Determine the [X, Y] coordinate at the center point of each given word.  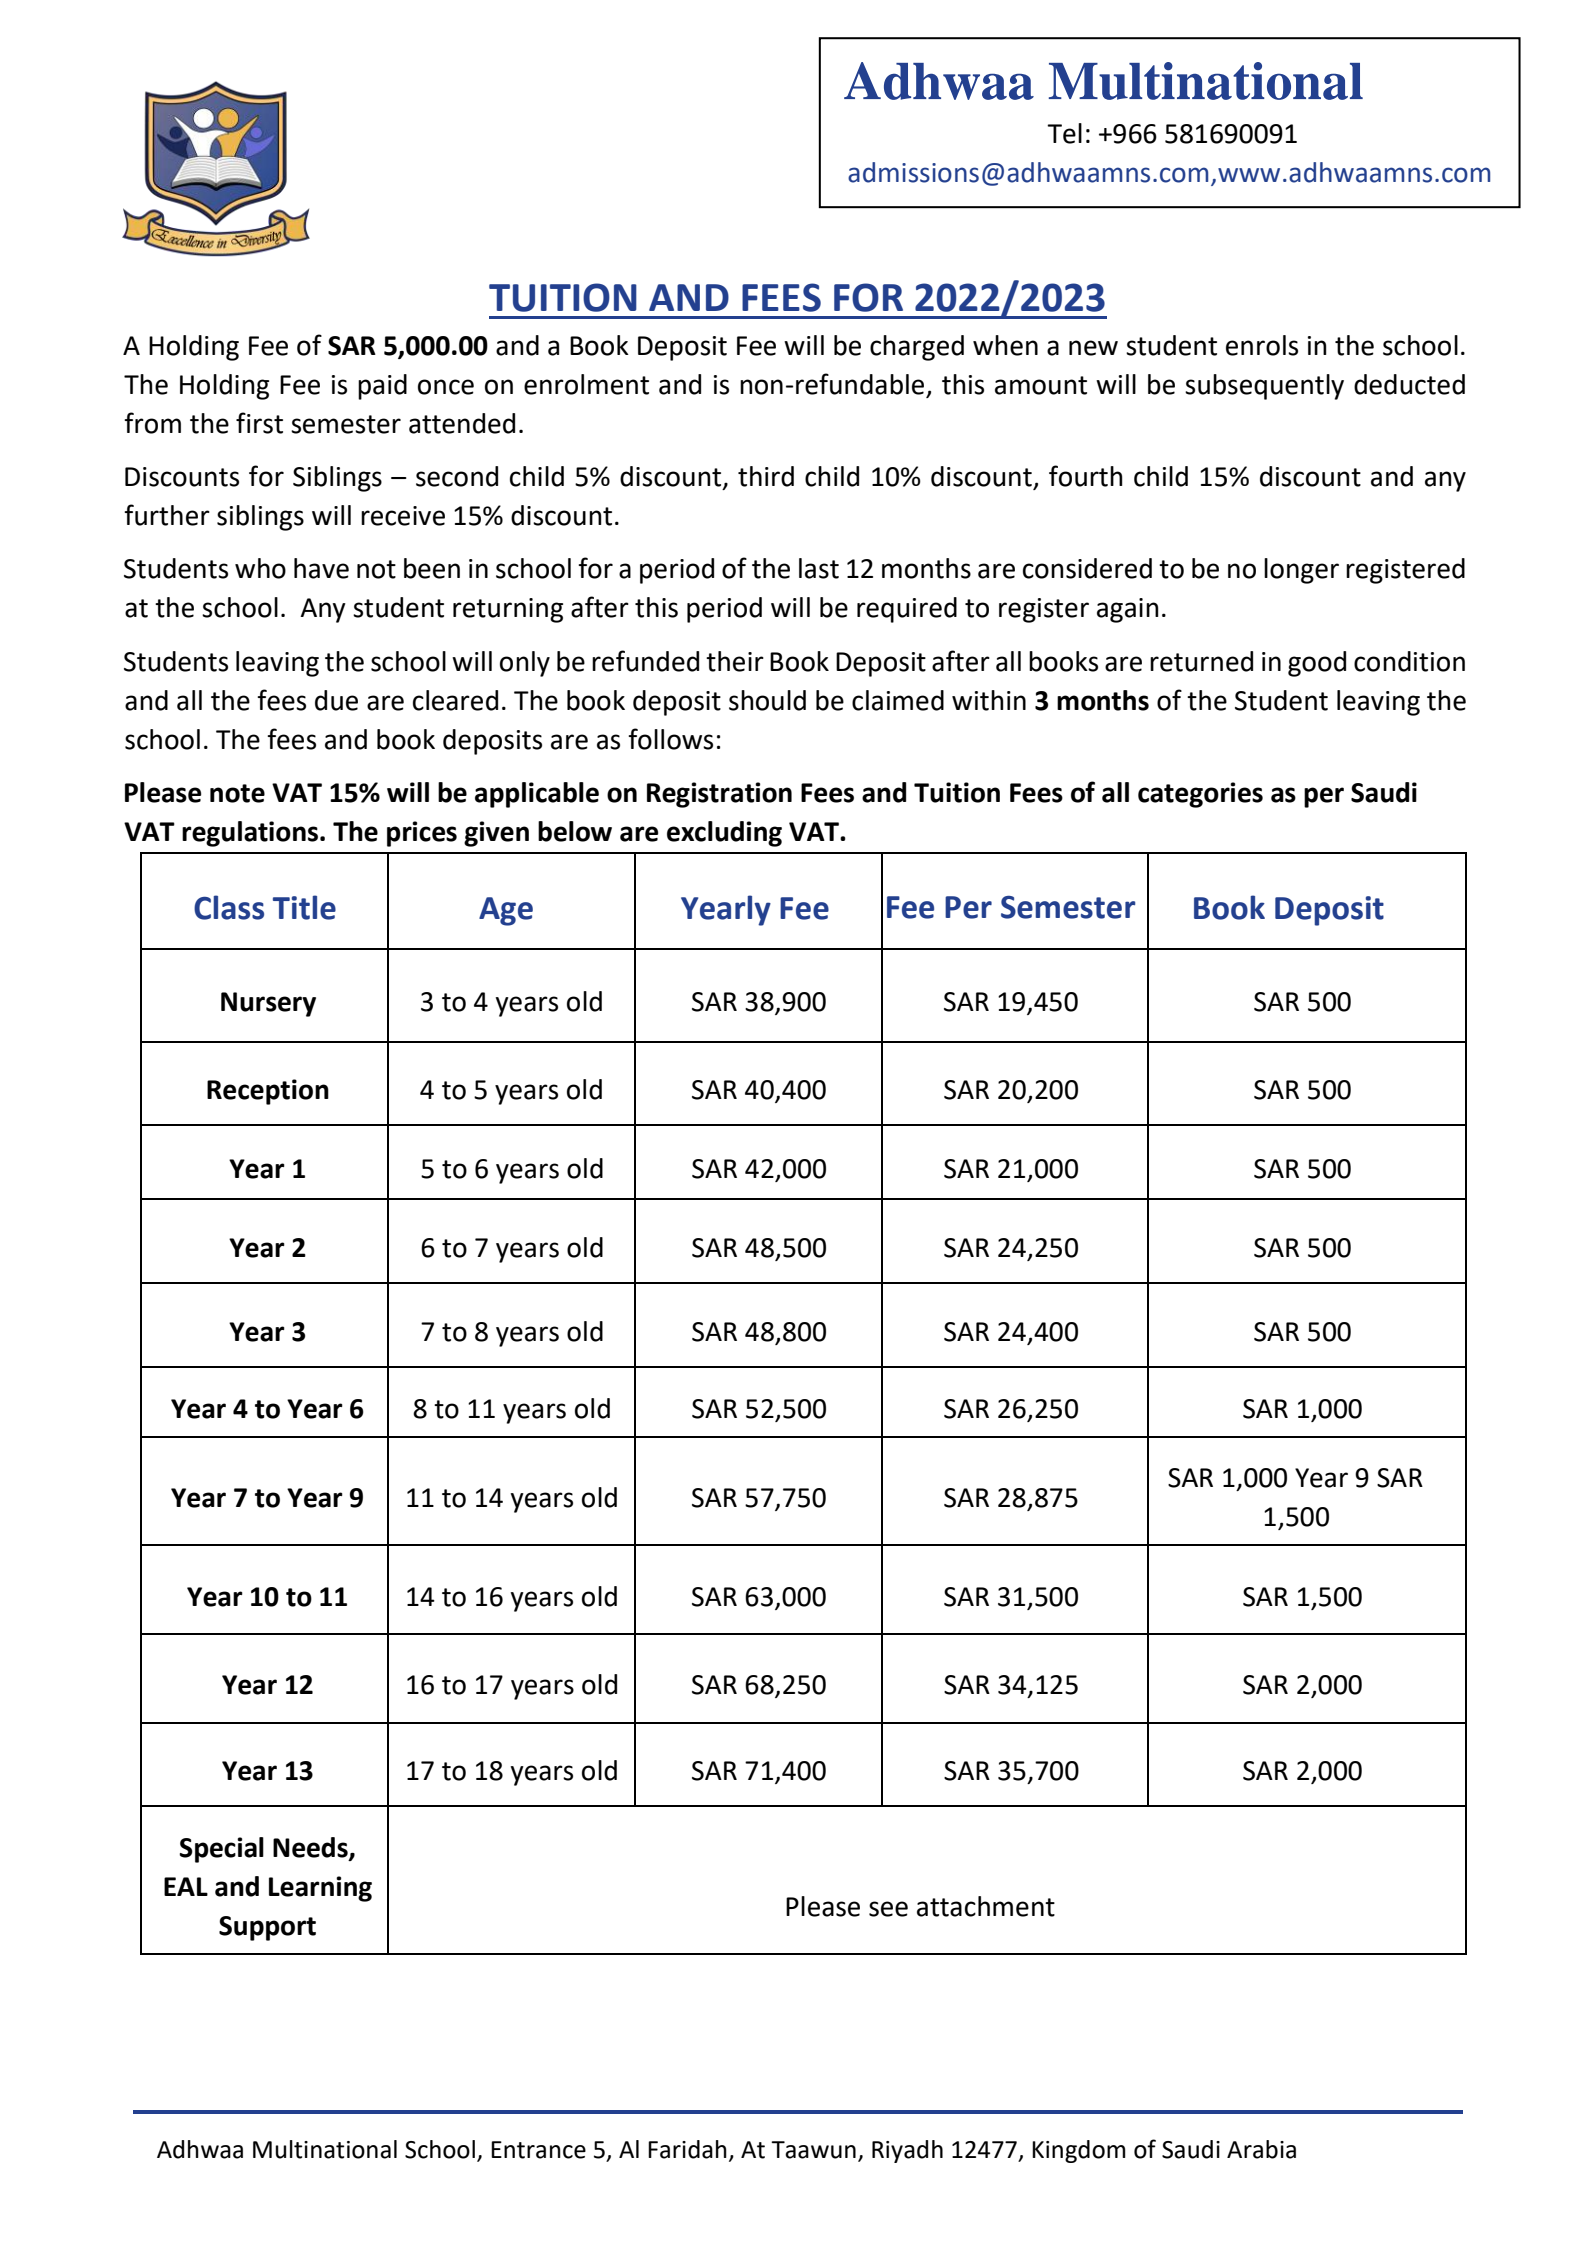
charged [917, 348]
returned [1201, 661]
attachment [986, 1906]
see [888, 1909]
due [336, 700]
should [767, 700]
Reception [268, 1092]
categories [1200, 795]
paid [382, 387]
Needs [311, 1848]
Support [267, 1928]
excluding [724, 834]
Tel [1064, 133]
